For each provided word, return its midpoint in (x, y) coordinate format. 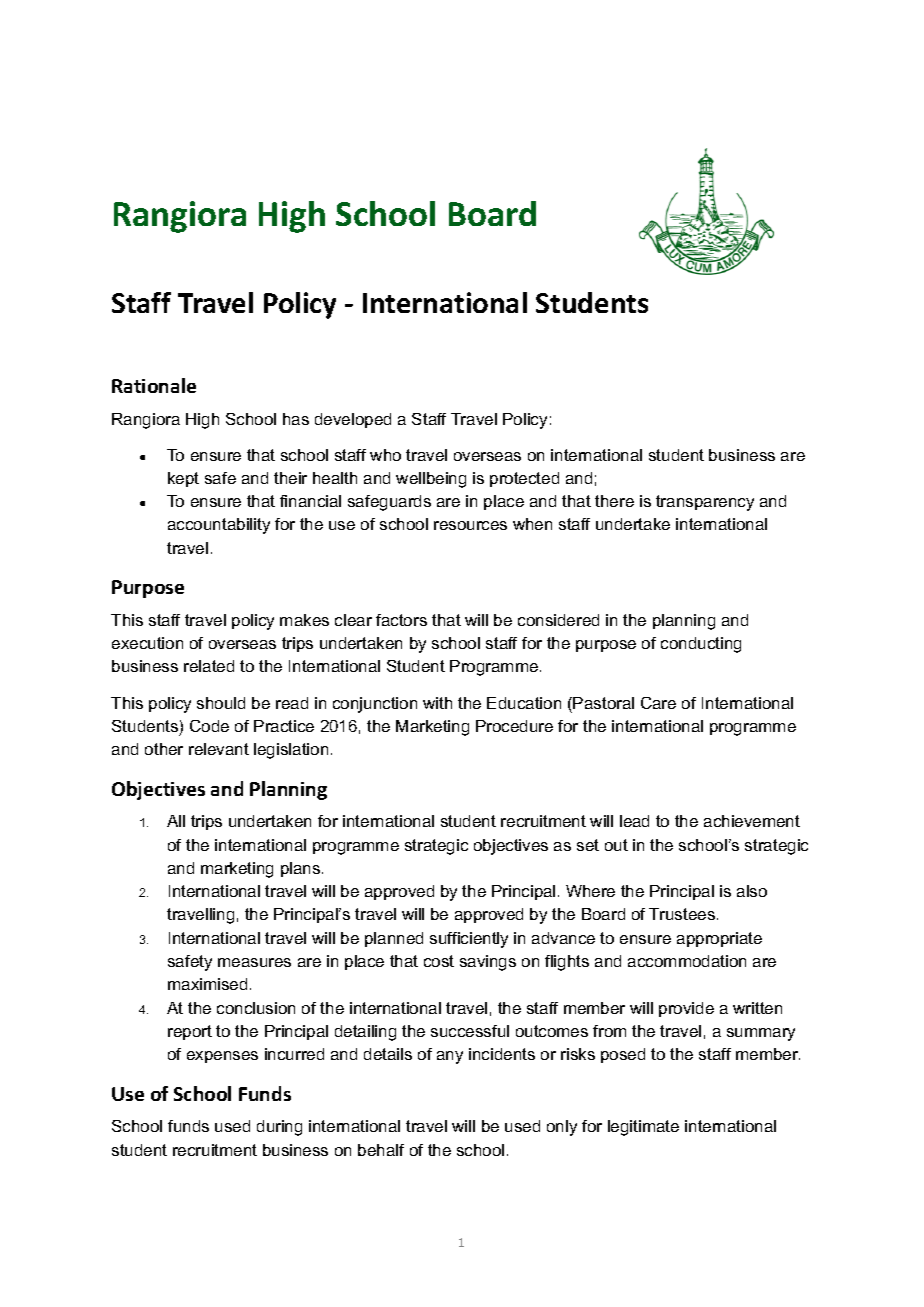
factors (401, 620)
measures (254, 962)
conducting (701, 645)
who (385, 455)
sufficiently (469, 940)
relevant (219, 749)
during (279, 1128)
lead (634, 821)
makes (304, 620)
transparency (705, 503)
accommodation (687, 961)
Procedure (514, 726)
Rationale (154, 385)
